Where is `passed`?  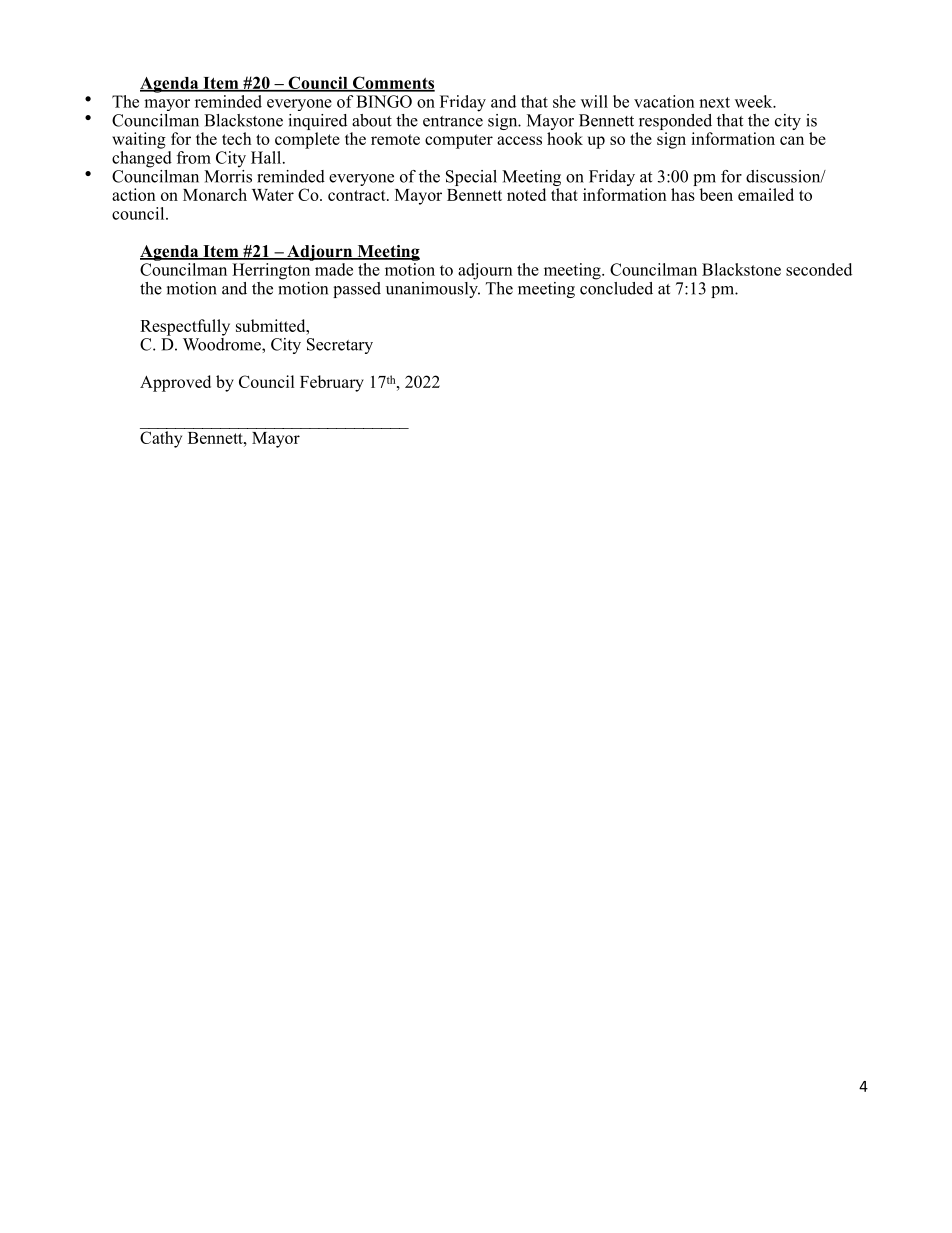
passed is located at coordinates (357, 290).
